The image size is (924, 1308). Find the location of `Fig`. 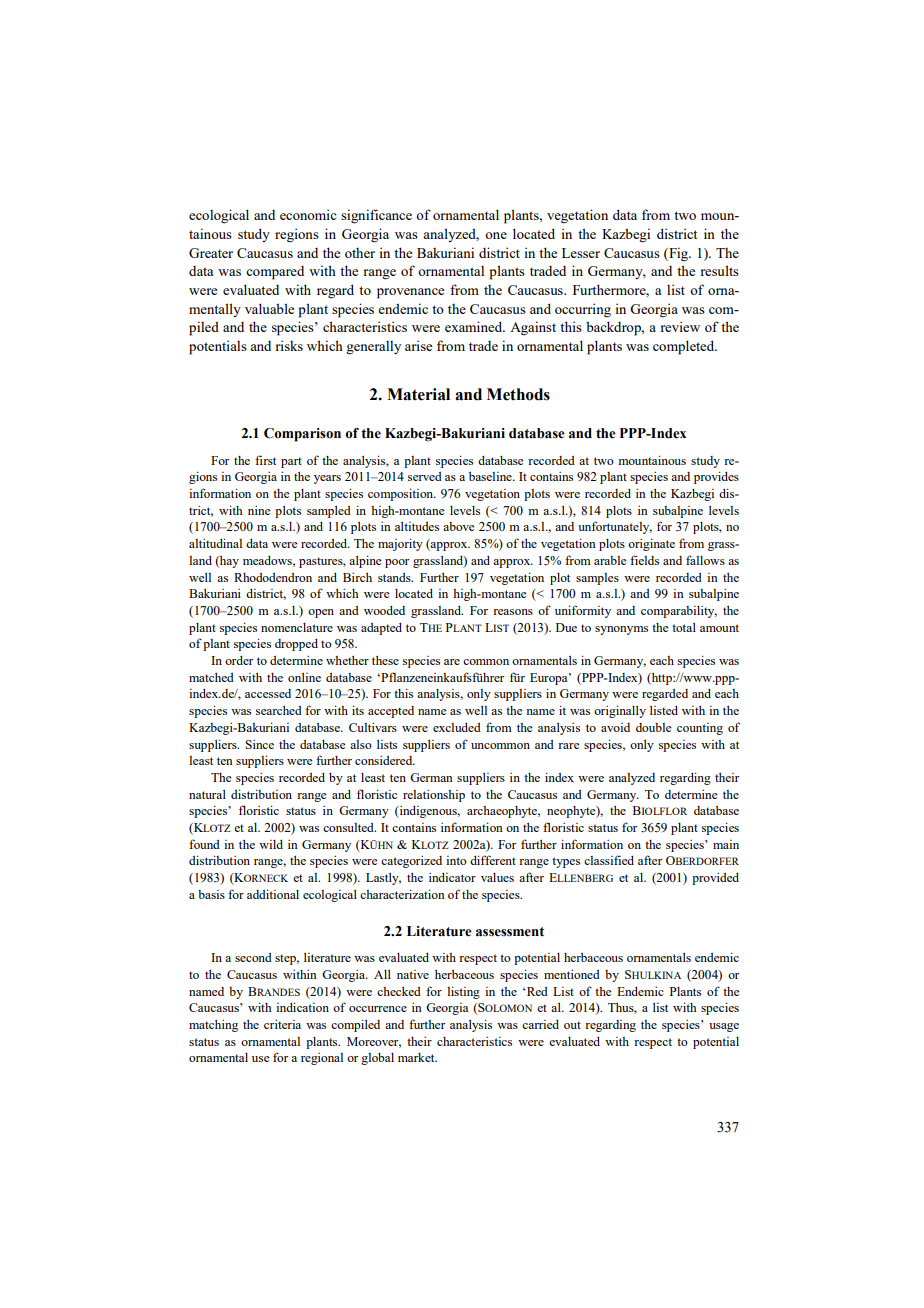

Fig is located at coordinates (678, 254).
